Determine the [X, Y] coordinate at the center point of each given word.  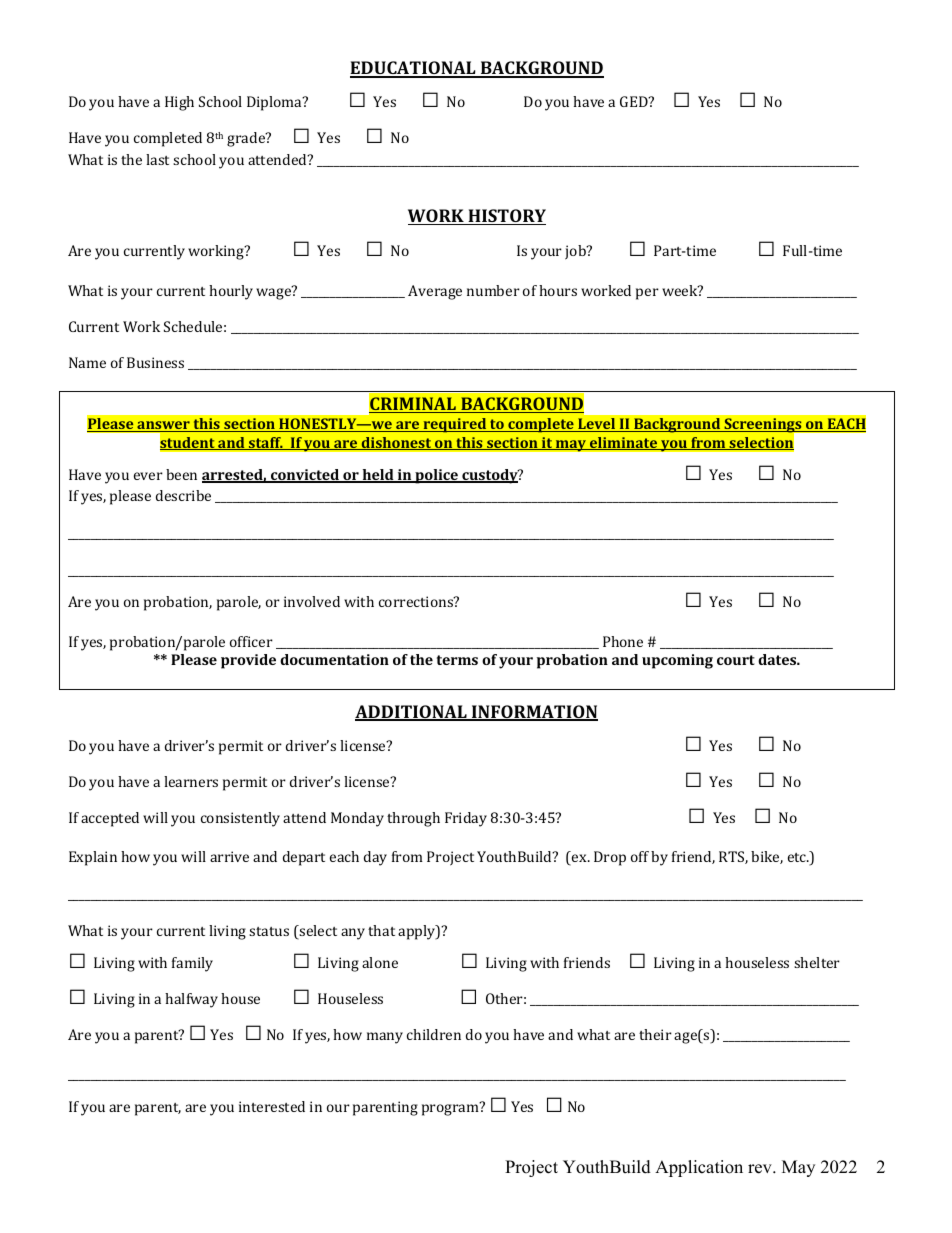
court [736, 660]
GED [635, 101]
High [179, 103]
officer [251, 641]
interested [272, 1106]
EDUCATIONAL [414, 69]
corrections [417, 601]
